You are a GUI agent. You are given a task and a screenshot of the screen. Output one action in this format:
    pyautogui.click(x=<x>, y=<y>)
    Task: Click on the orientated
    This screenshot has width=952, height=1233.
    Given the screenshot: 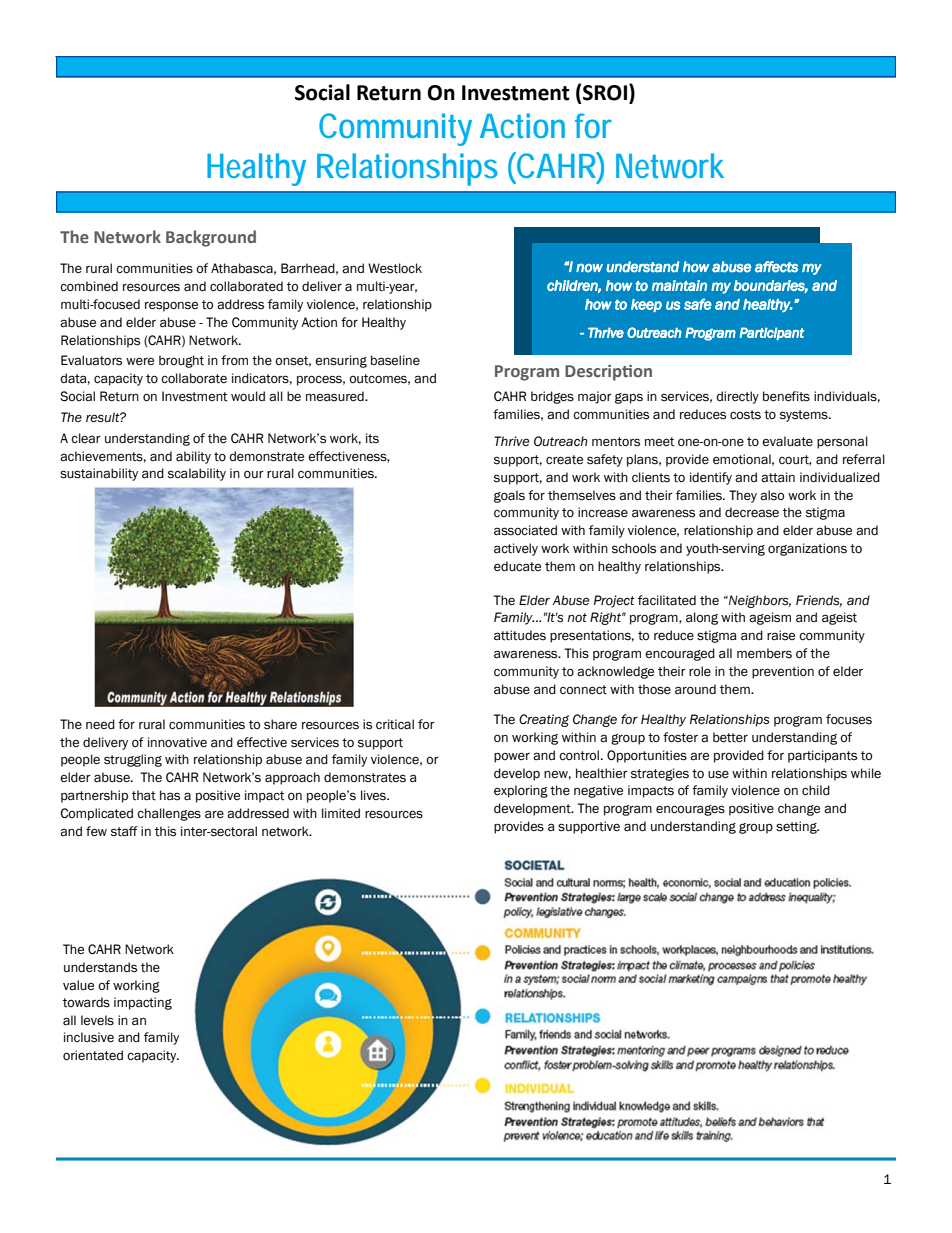 What is the action you would take?
    pyautogui.click(x=93, y=1055)
